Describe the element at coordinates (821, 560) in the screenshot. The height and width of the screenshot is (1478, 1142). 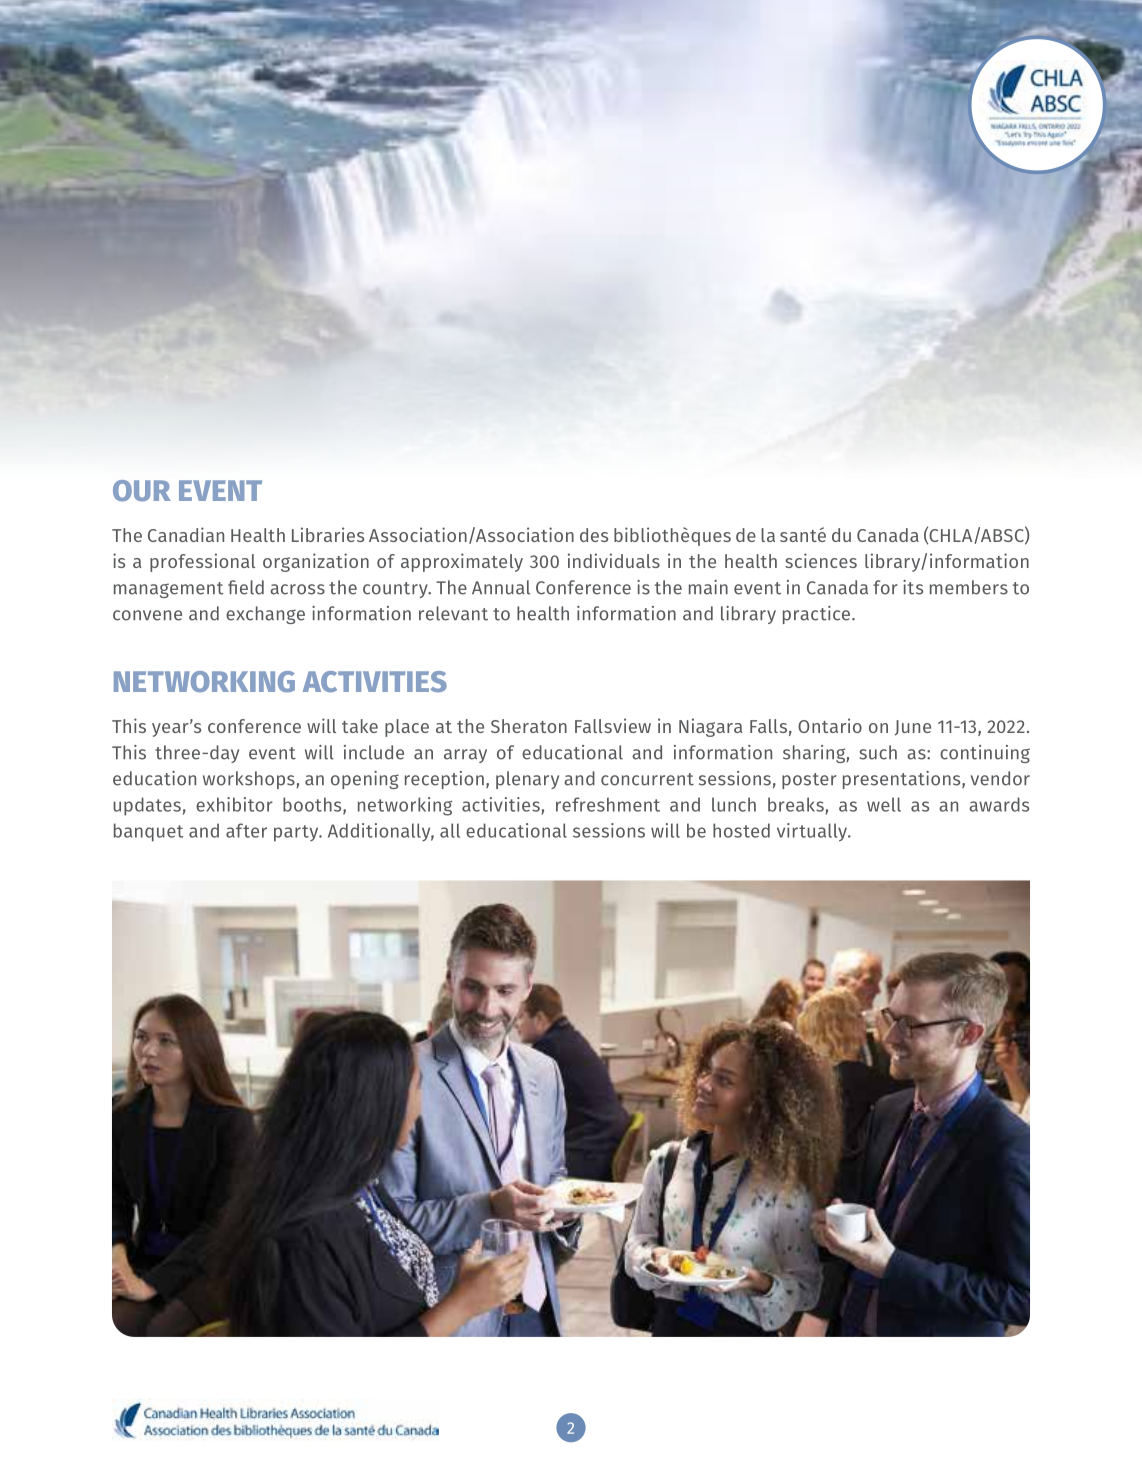
I see `sciences` at that location.
